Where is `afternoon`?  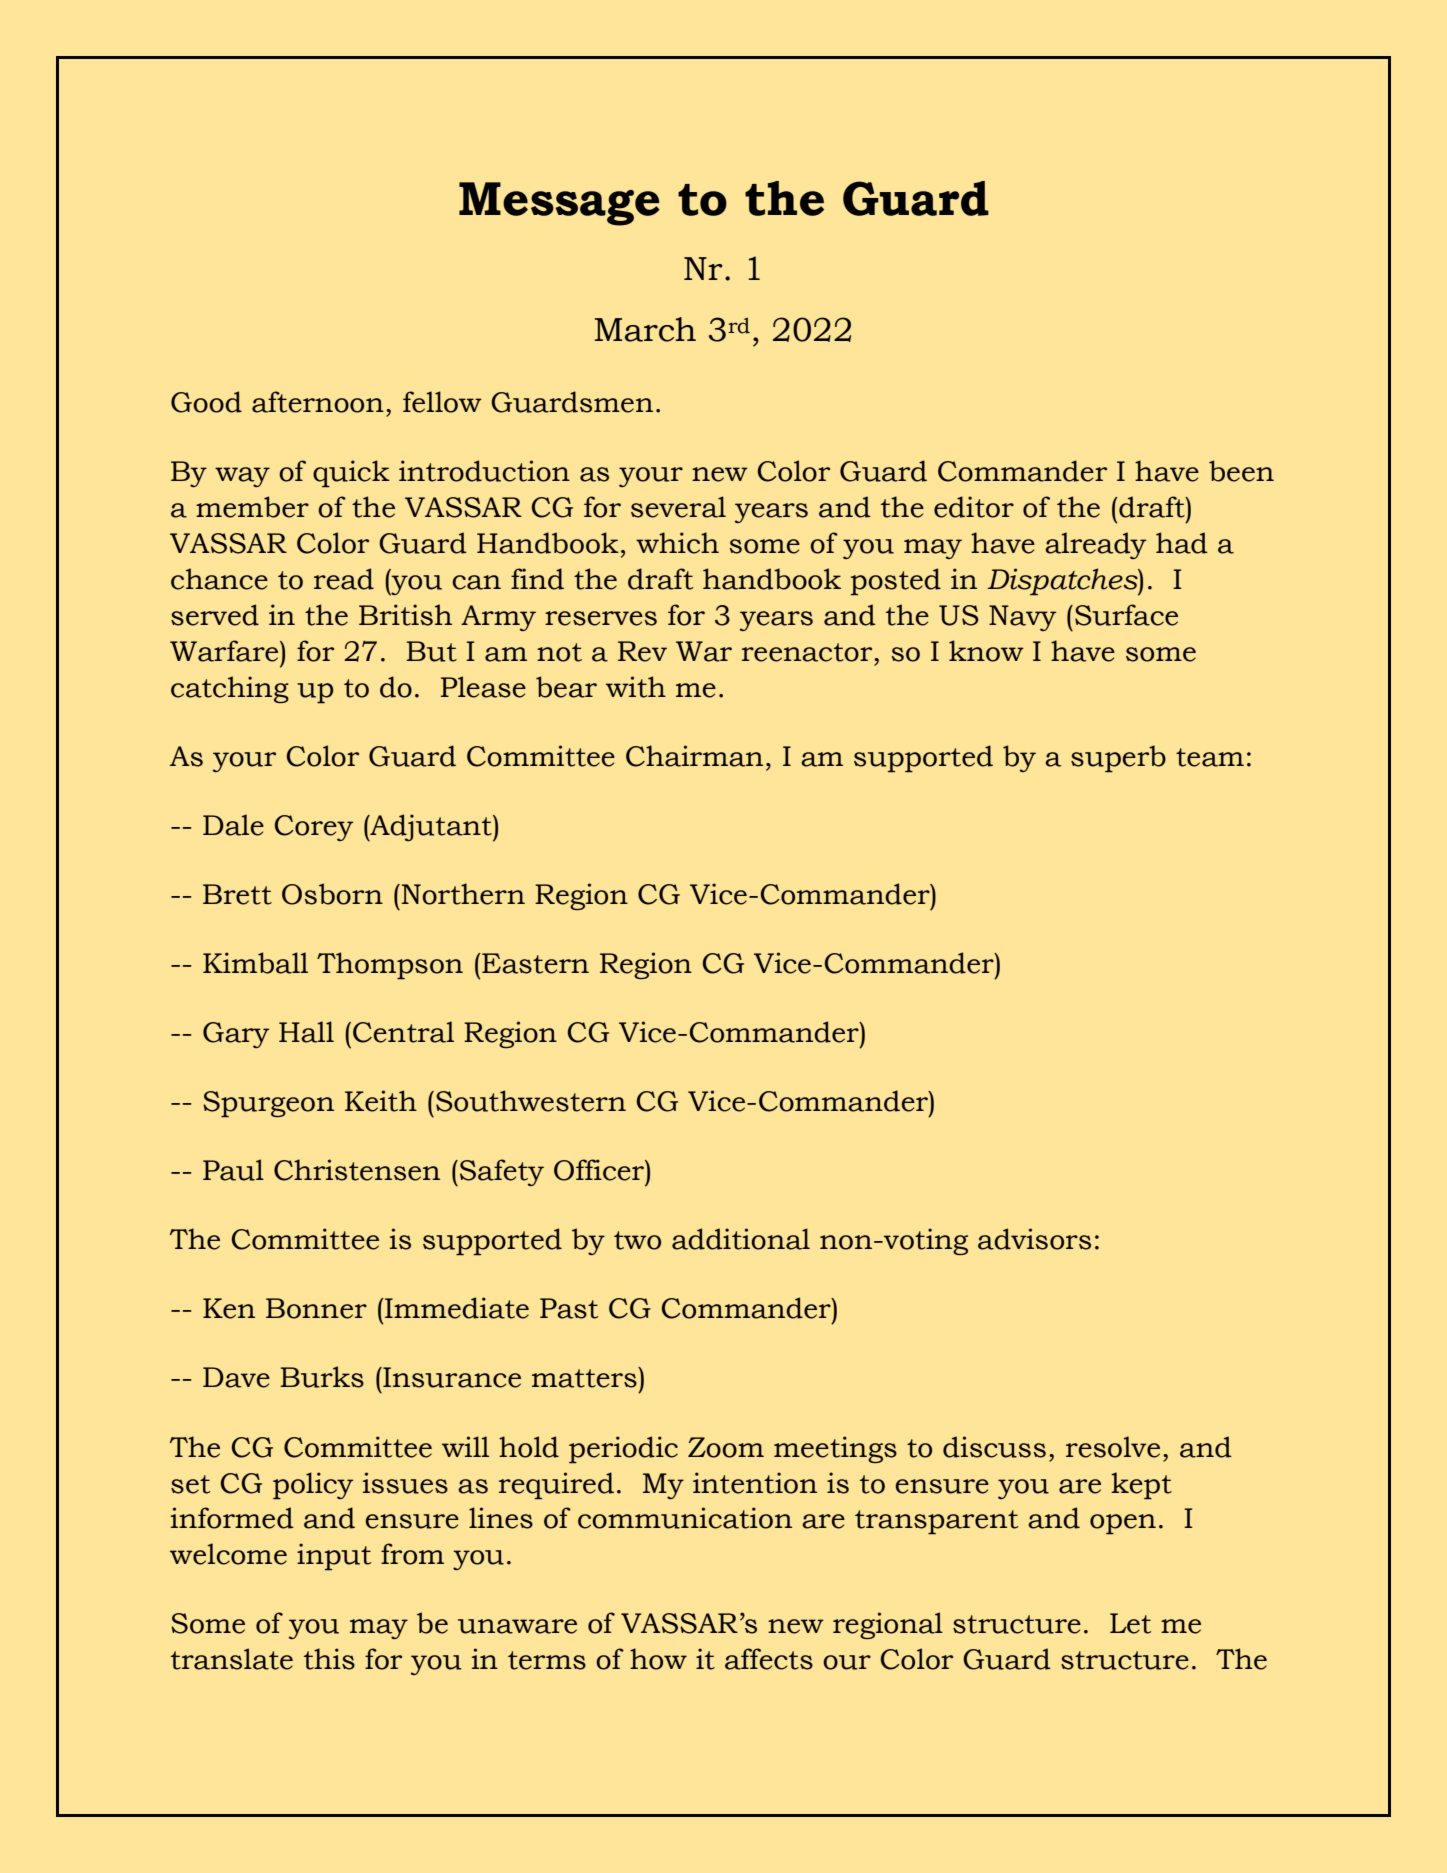 afternoon is located at coordinates (318, 402).
